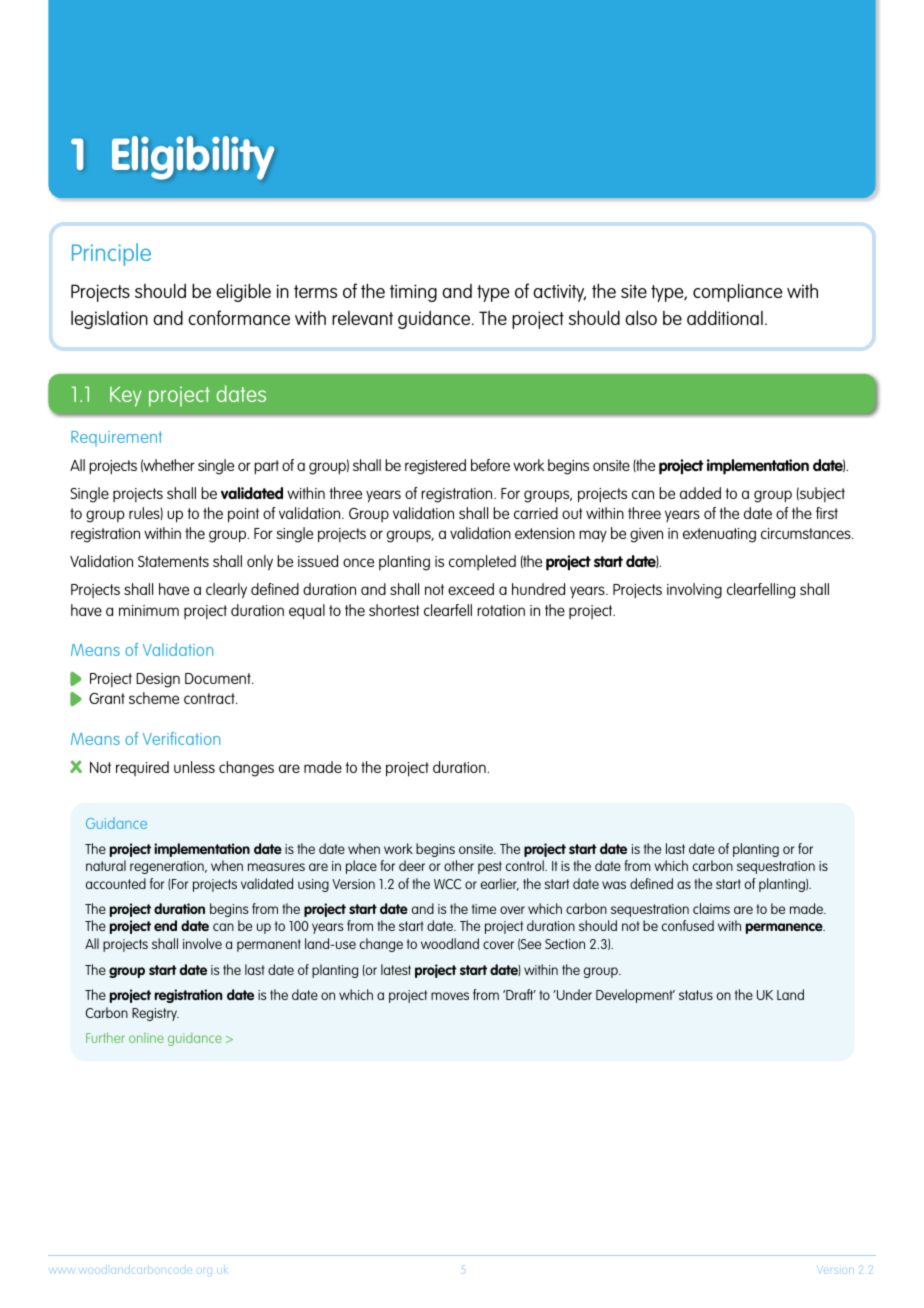  I want to click on compliance, so click(737, 292).
